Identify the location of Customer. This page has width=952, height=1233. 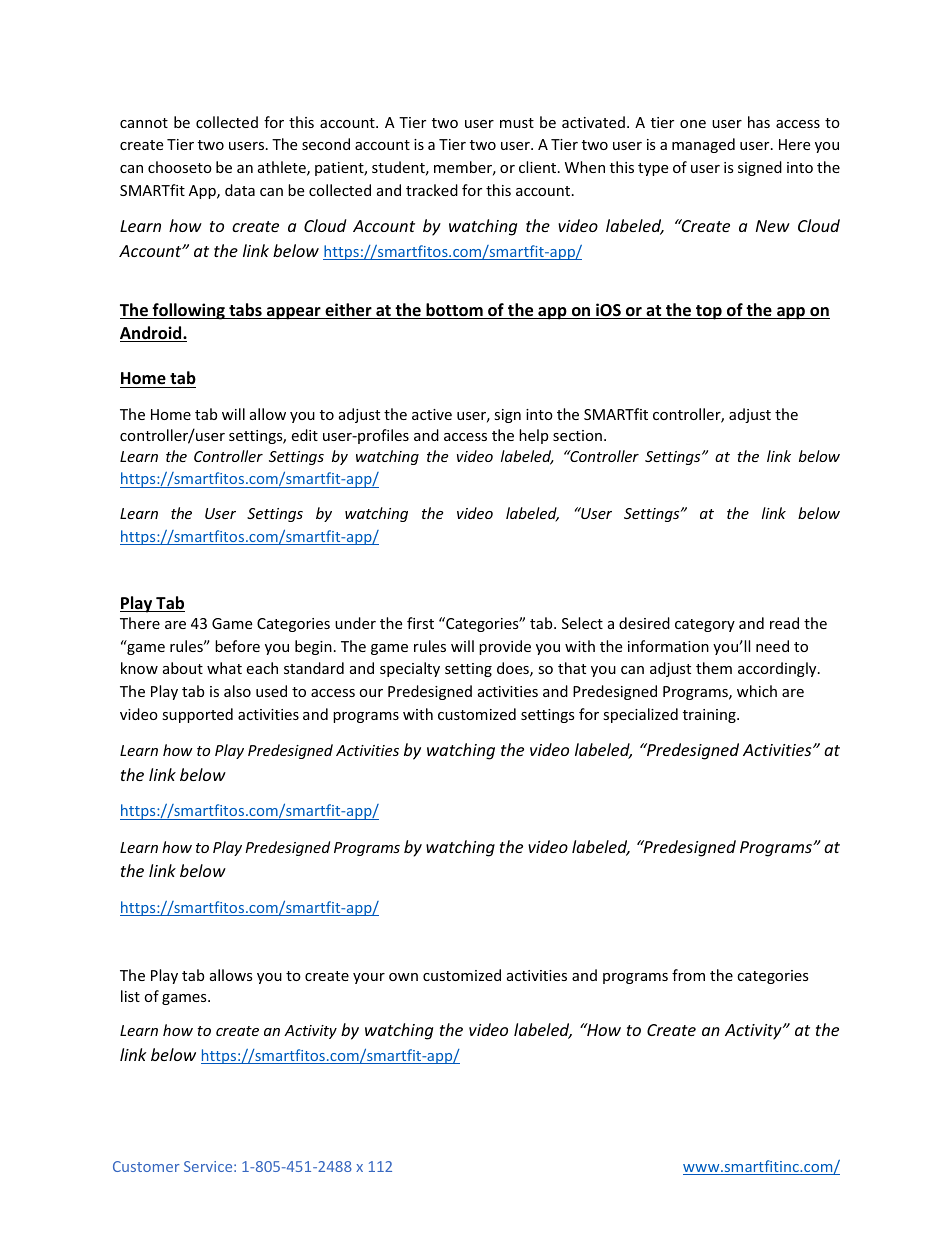
(146, 1166).
